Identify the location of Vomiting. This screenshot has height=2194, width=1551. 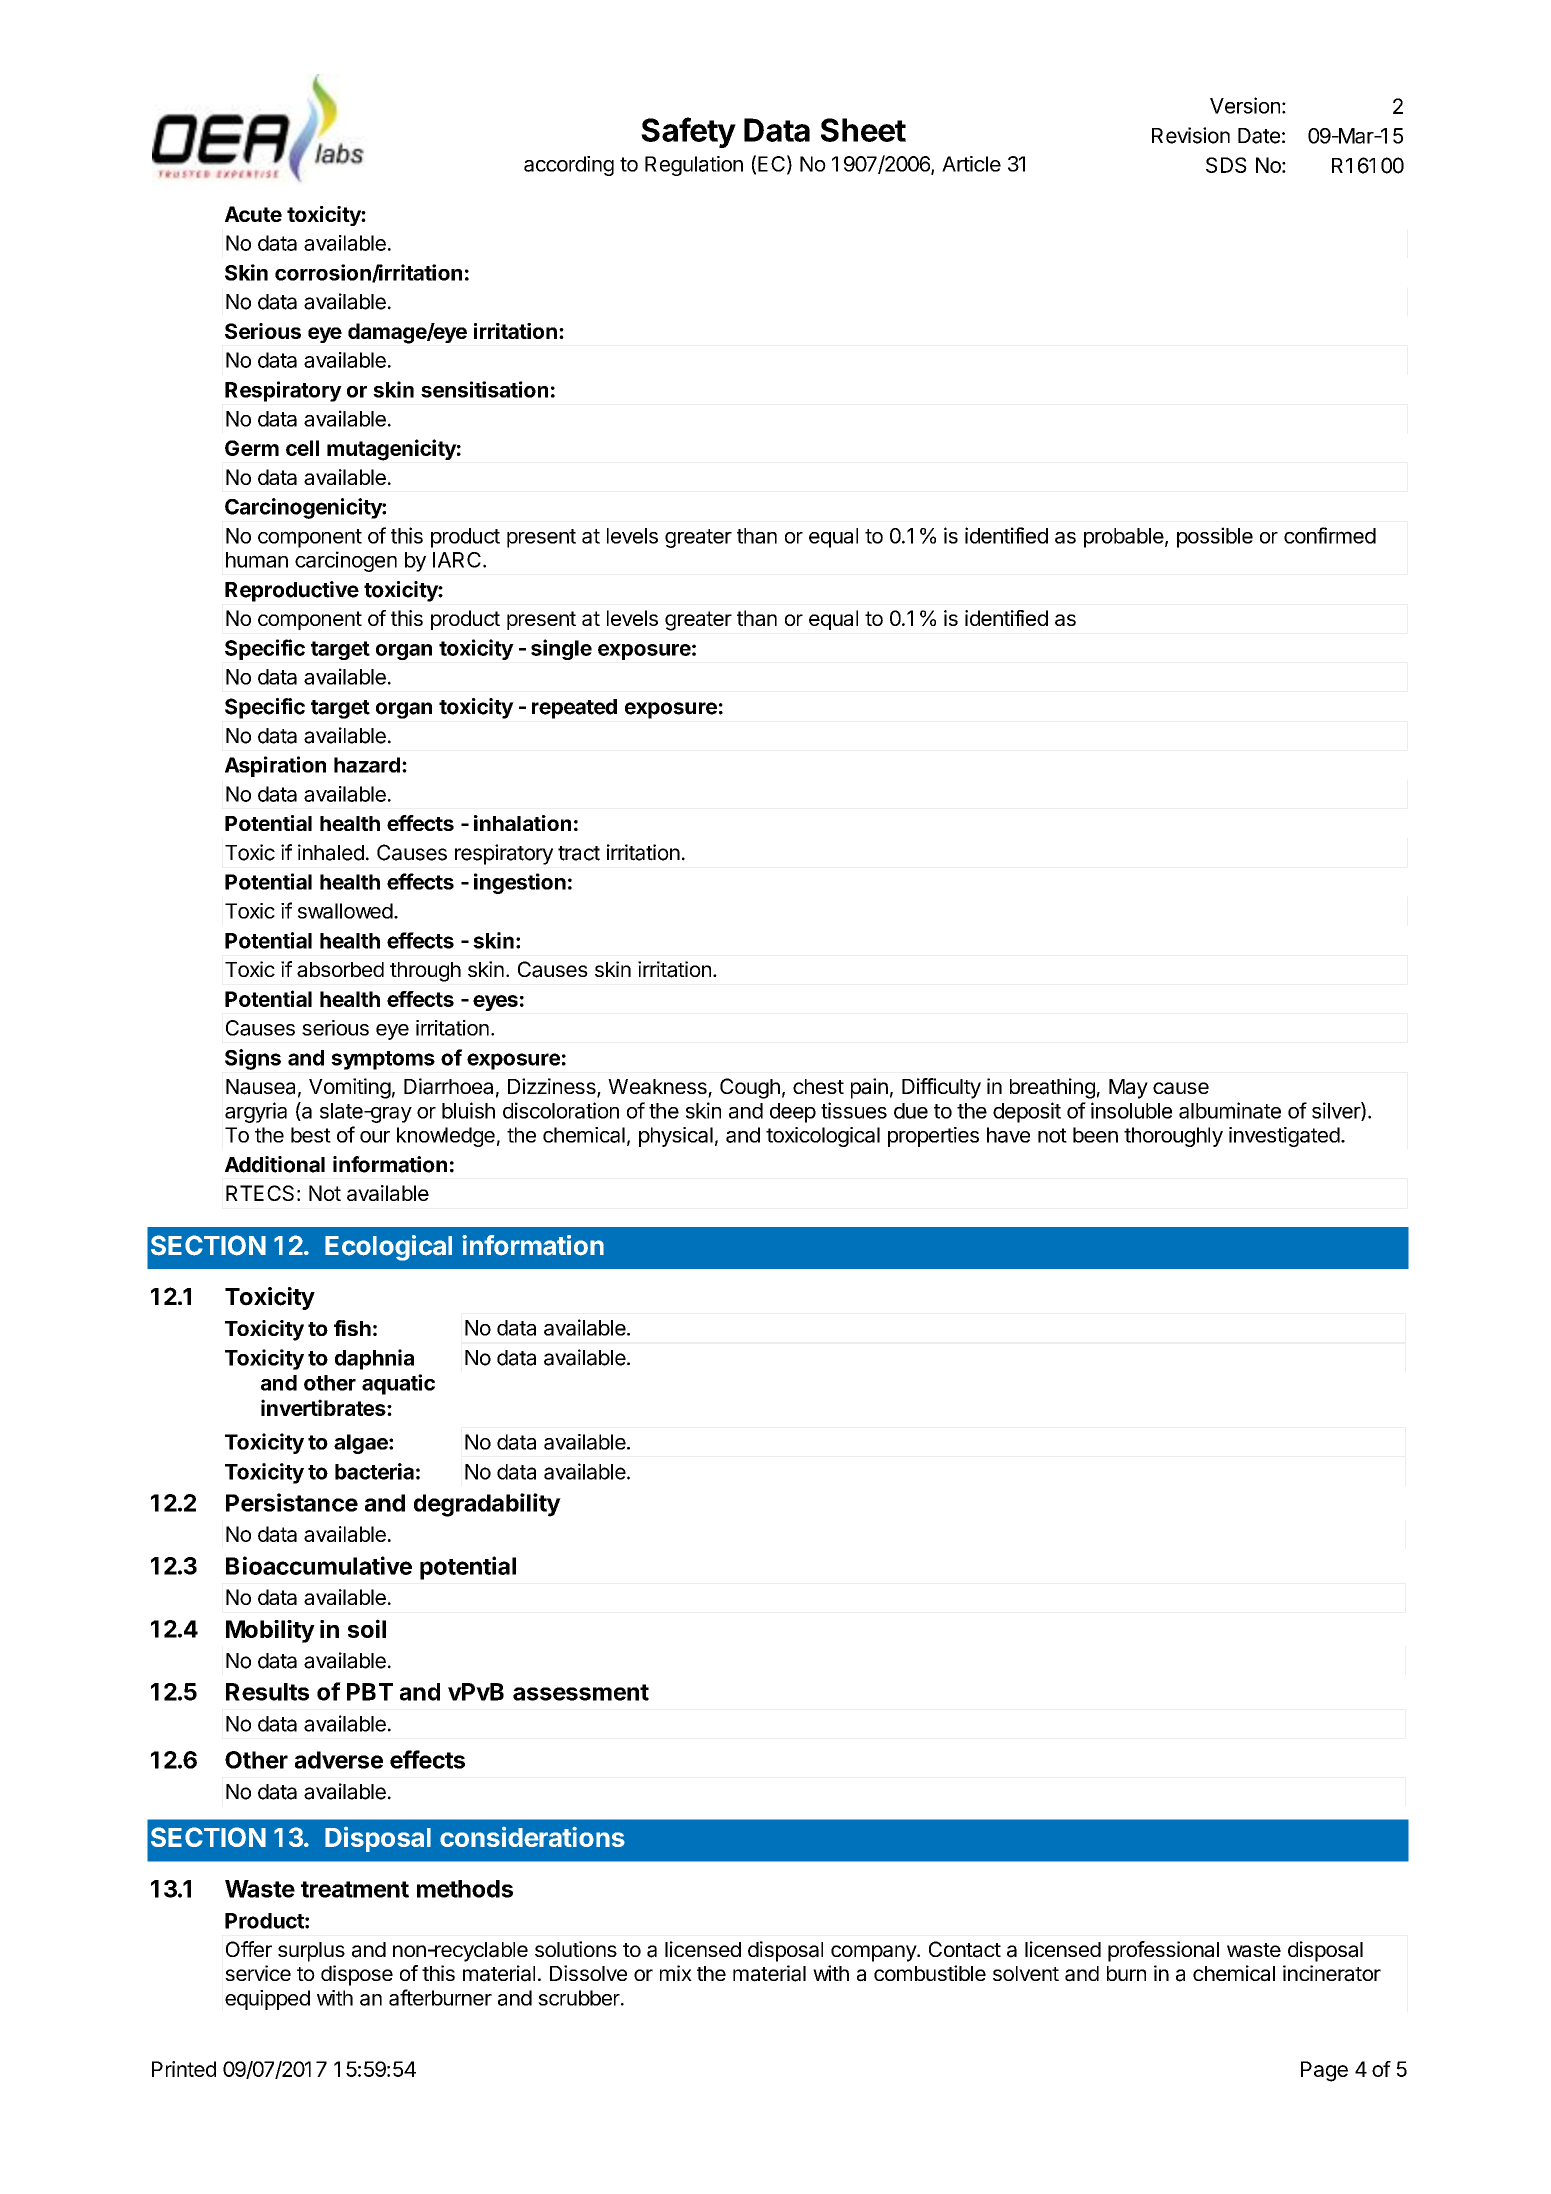
(350, 1088).
